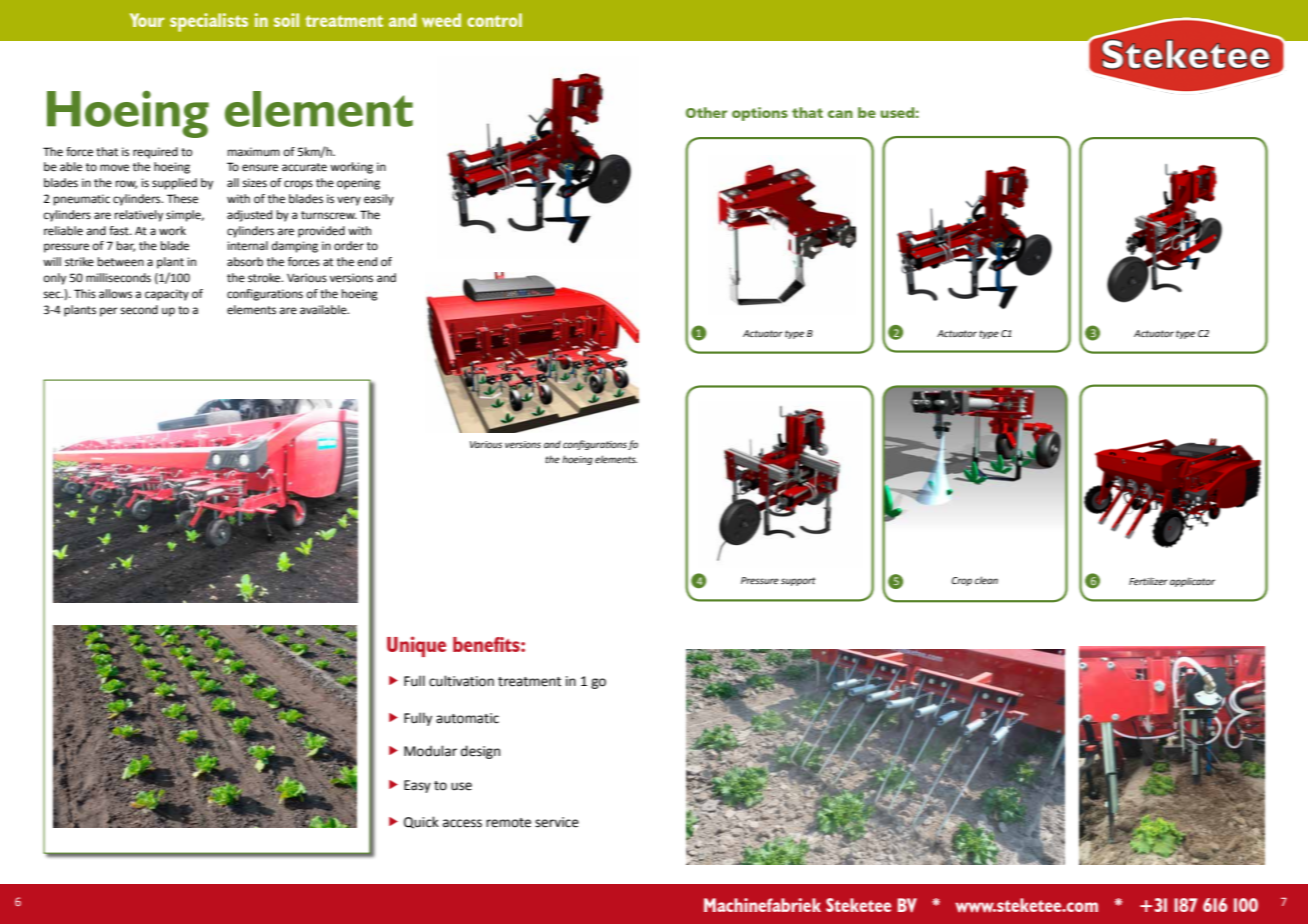 This image has width=1308, height=924. Describe the element at coordinates (367, 261) in the image. I see `end` at that location.
